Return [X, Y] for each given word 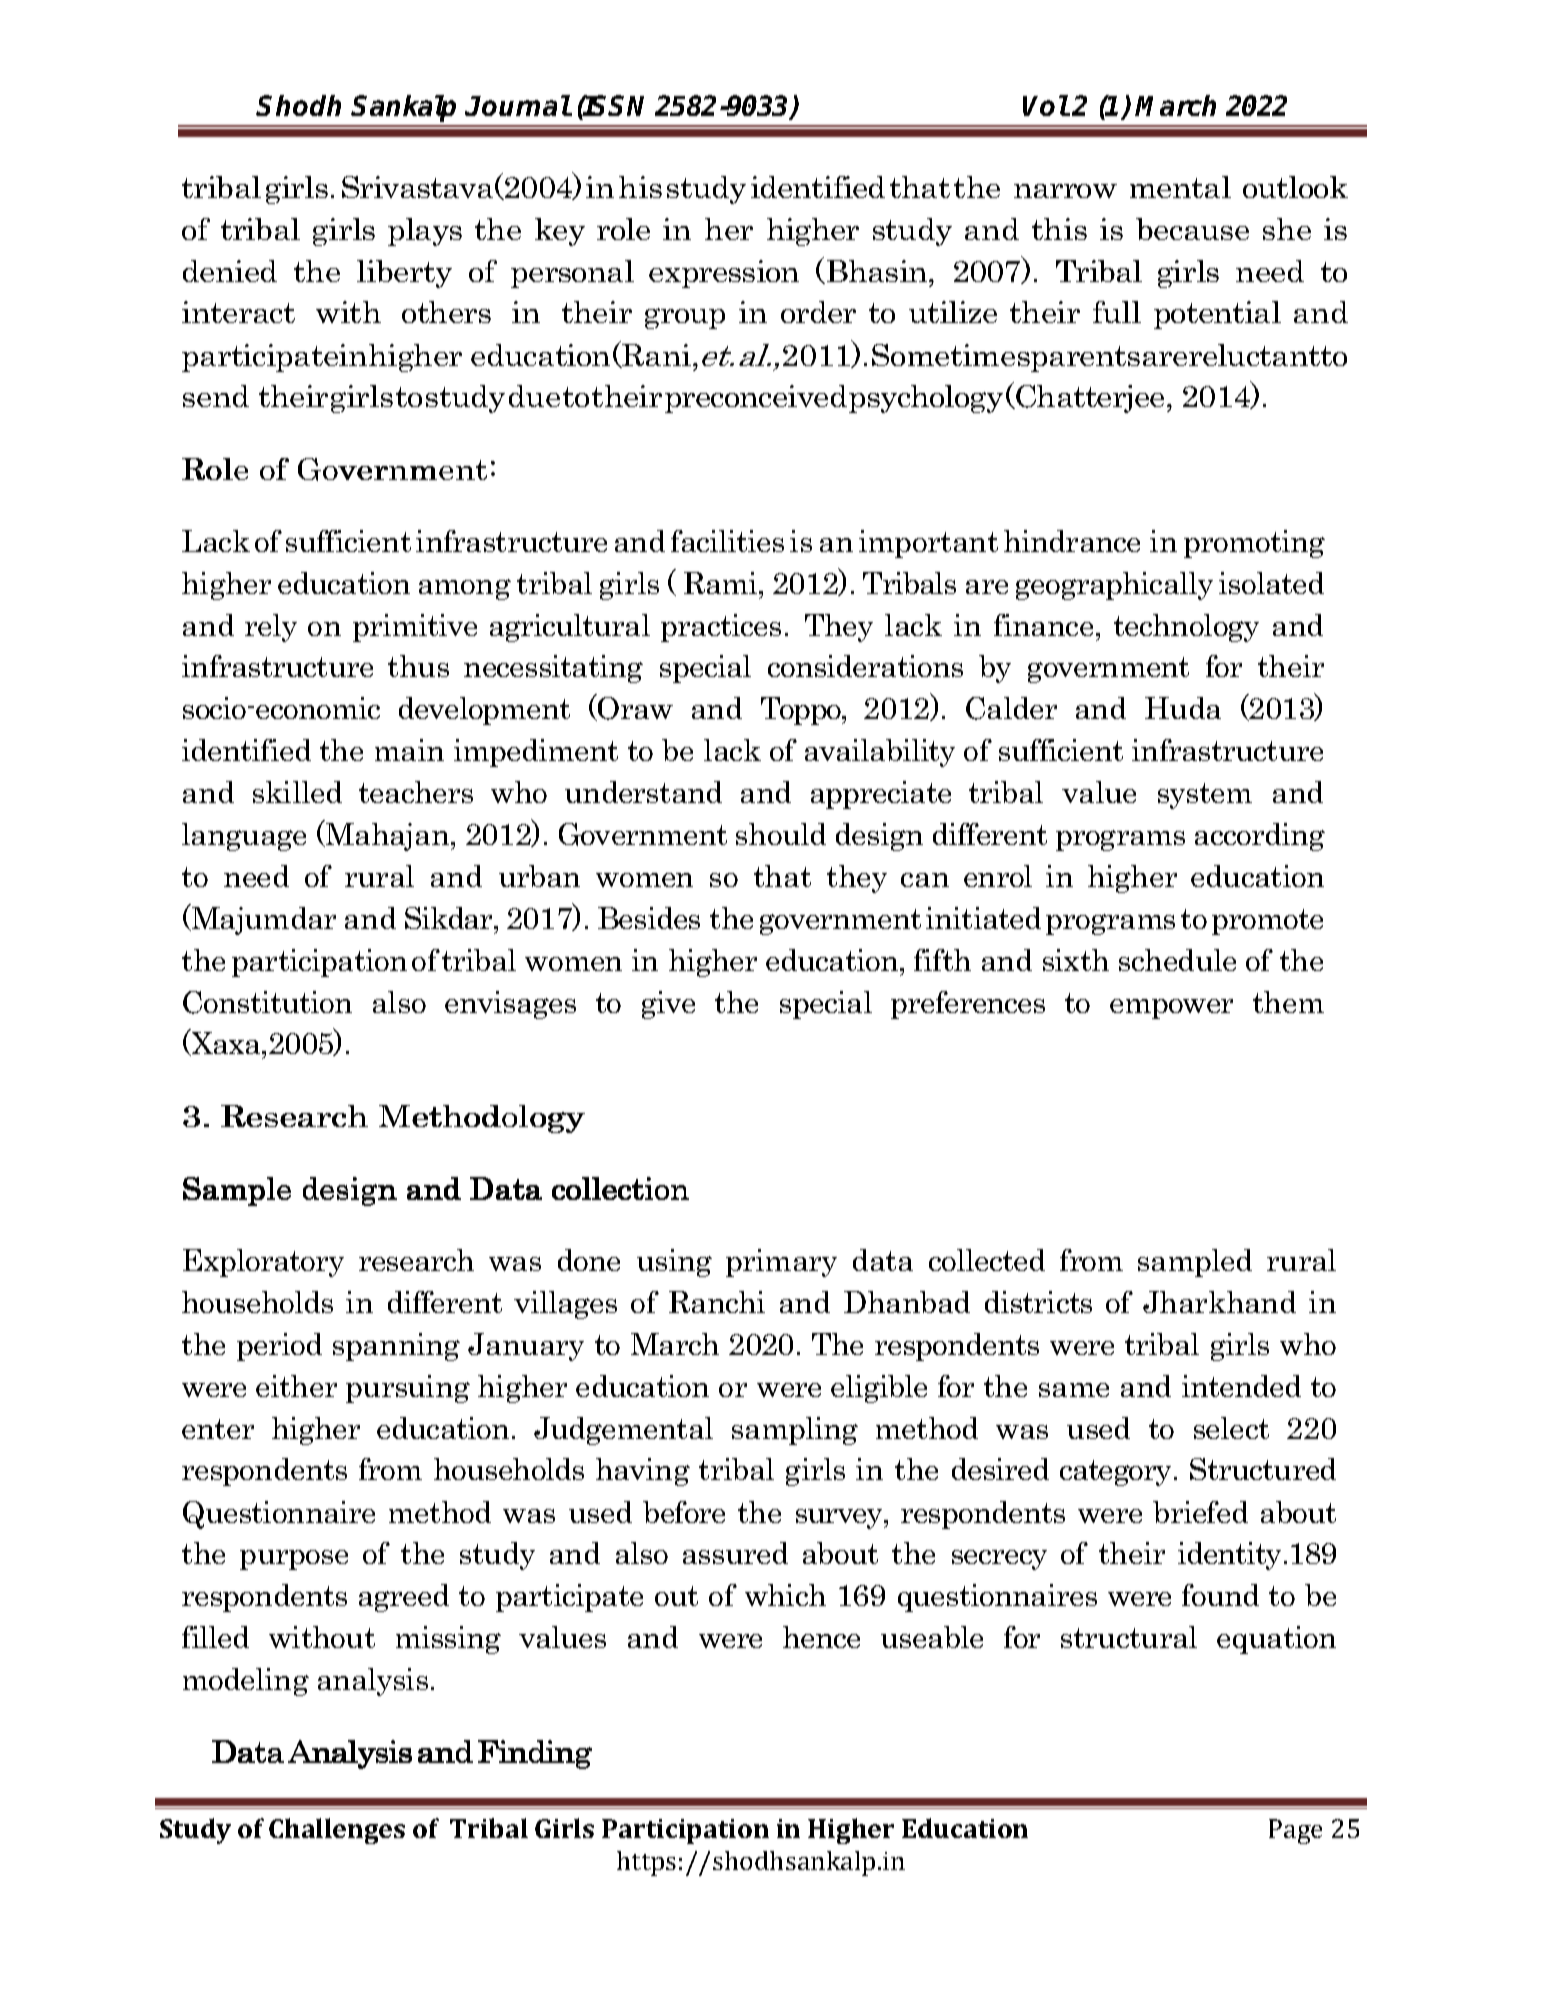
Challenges [337, 1831]
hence [821, 1637]
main [409, 750]
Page [1295, 1831]
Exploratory [263, 1263]
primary [781, 1263]
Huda [1183, 708]
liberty [404, 274]
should [781, 834]
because [1192, 229]
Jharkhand [1219, 1302]
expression [724, 274]
